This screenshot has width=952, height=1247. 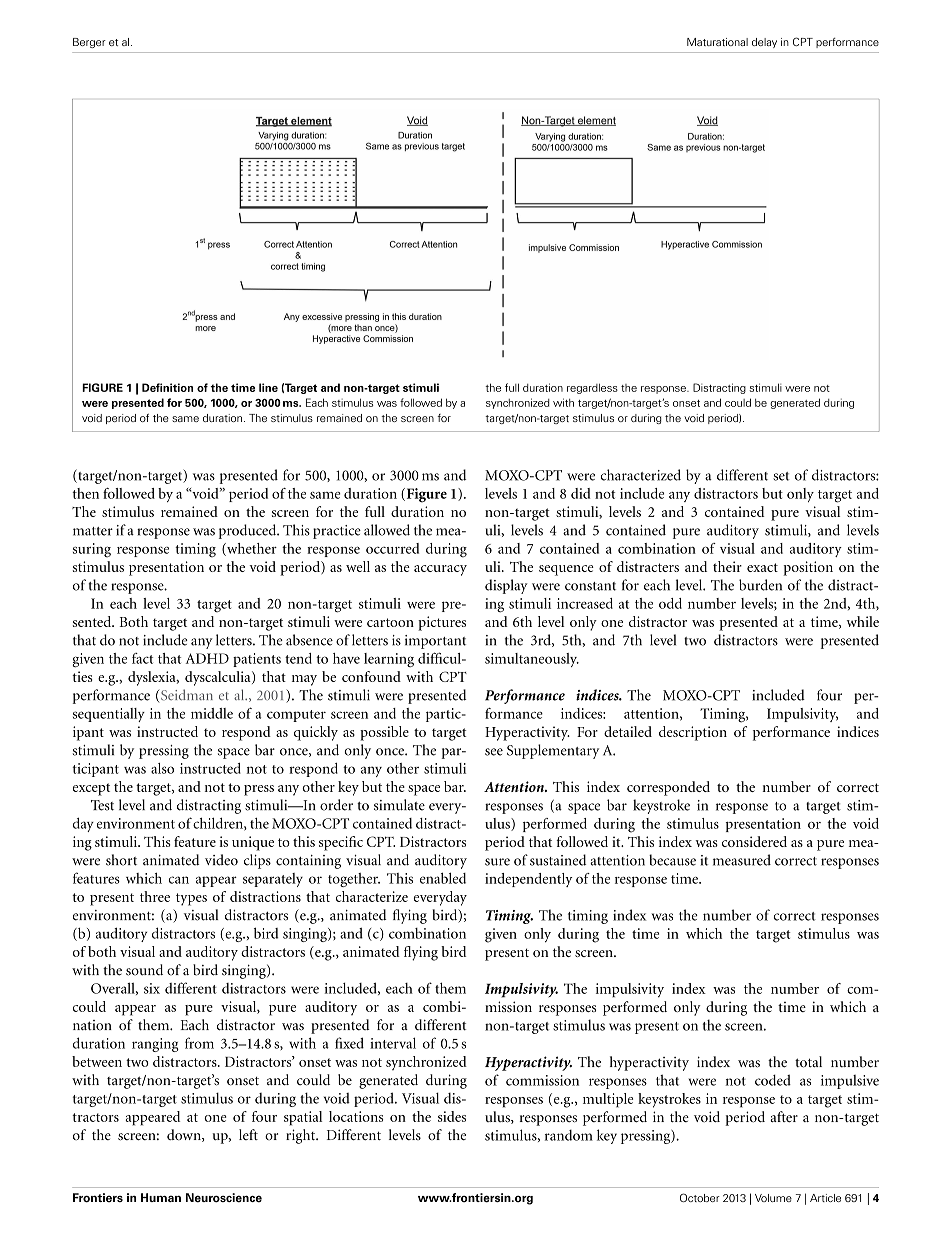 I want to click on down, so click(x=185, y=1135).
